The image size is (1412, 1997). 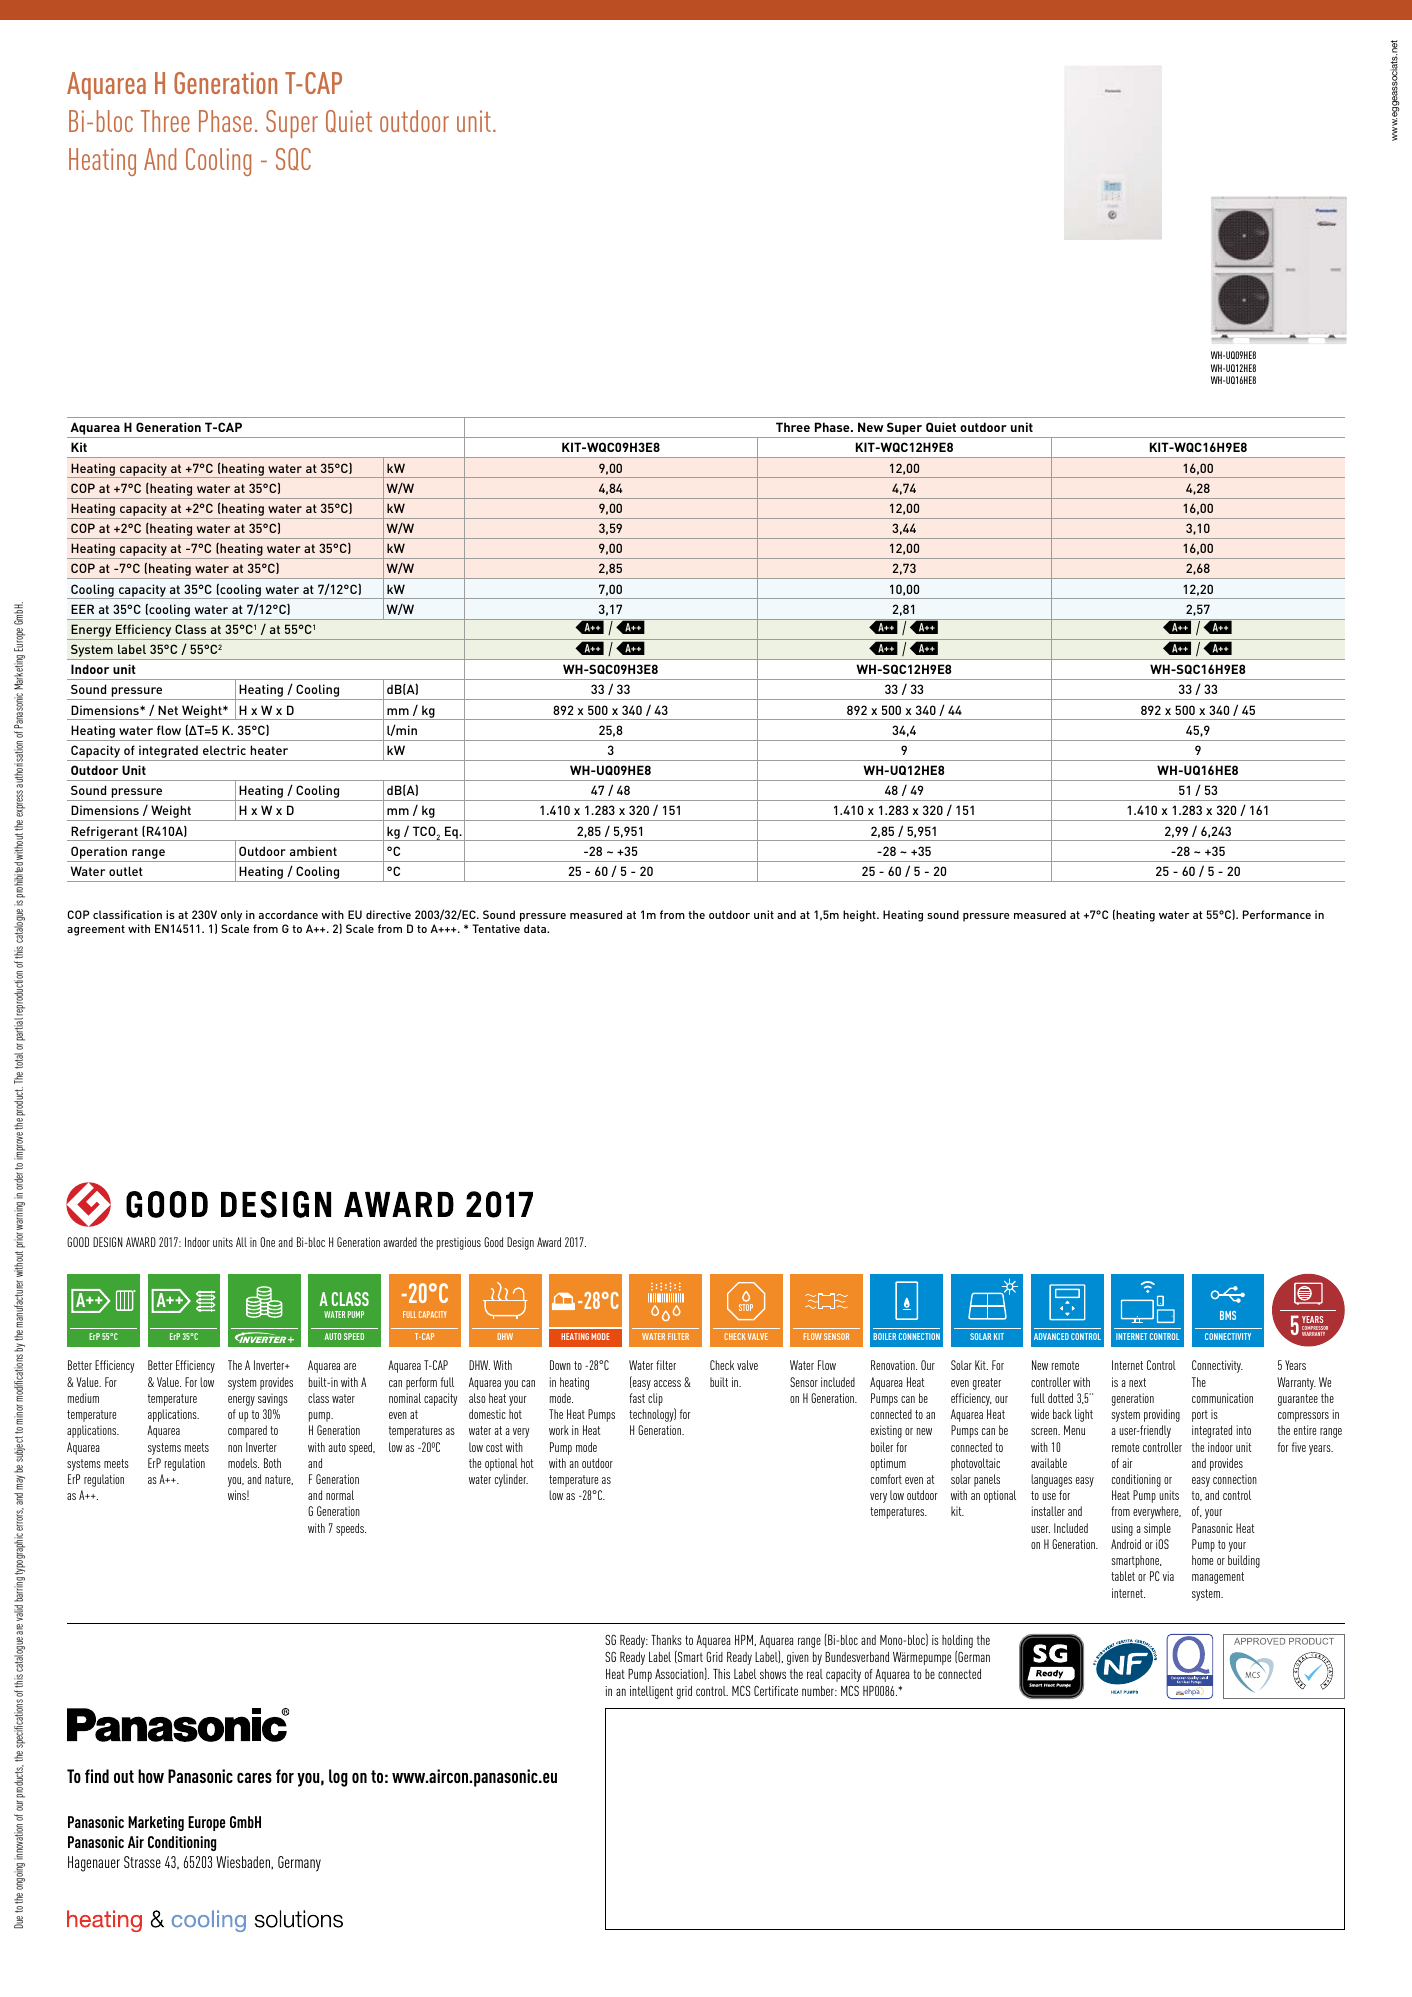 I want to click on intelligent, so click(x=651, y=1692).
